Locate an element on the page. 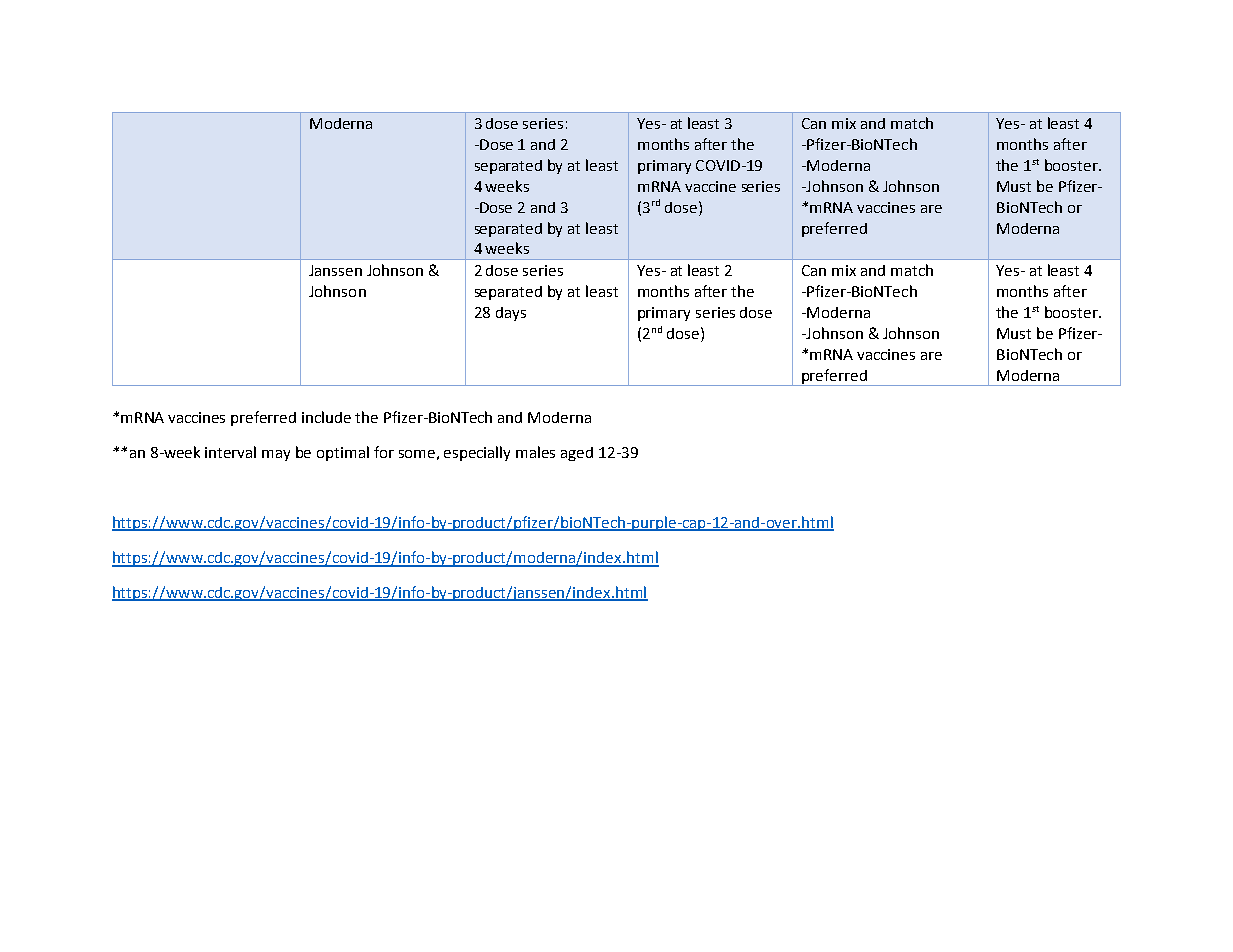 Image resolution: width=1233 pixels, height=952 pixels. for is located at coordinates (384, 452).
